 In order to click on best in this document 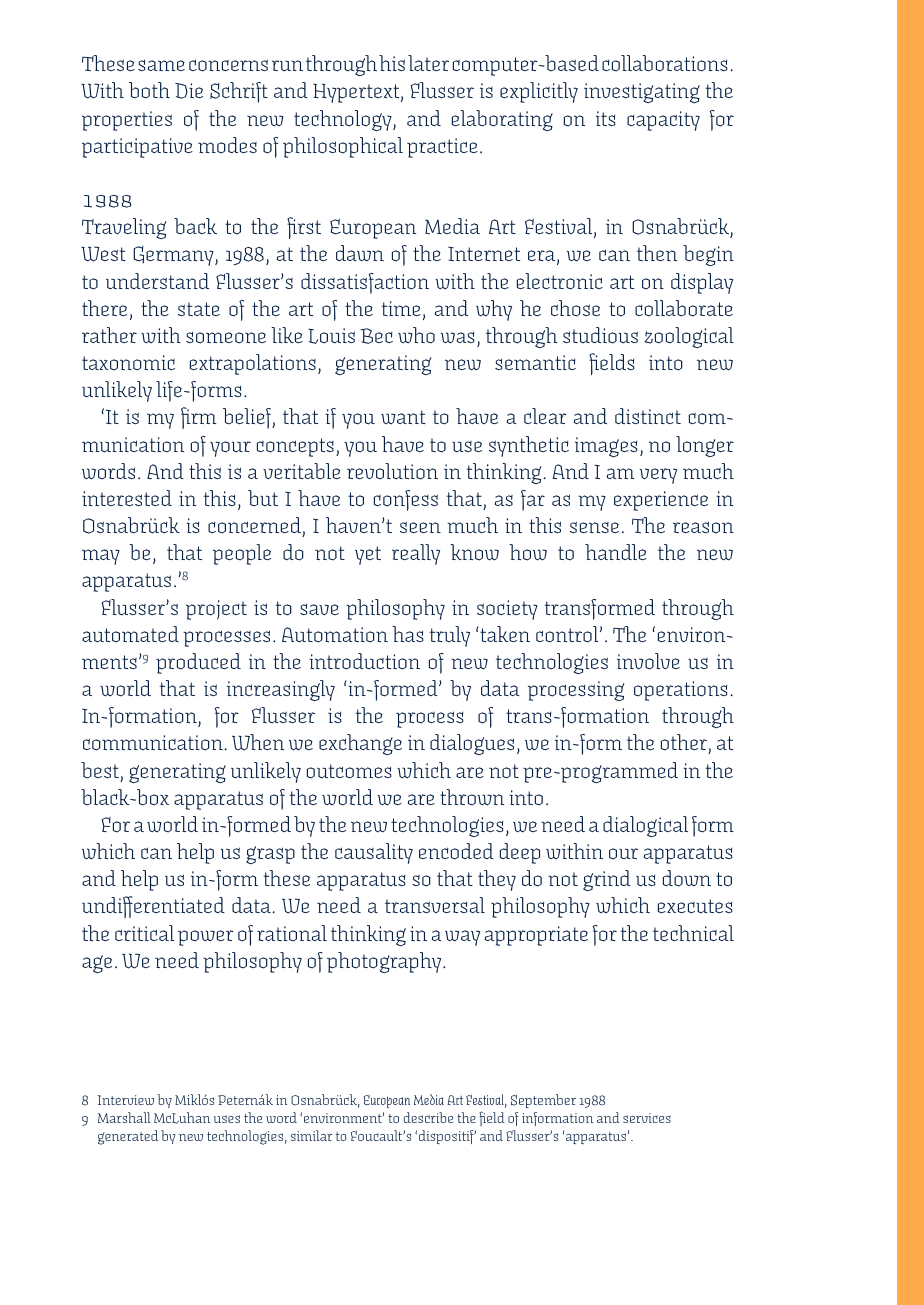, I will do `click(100, 770)`.
